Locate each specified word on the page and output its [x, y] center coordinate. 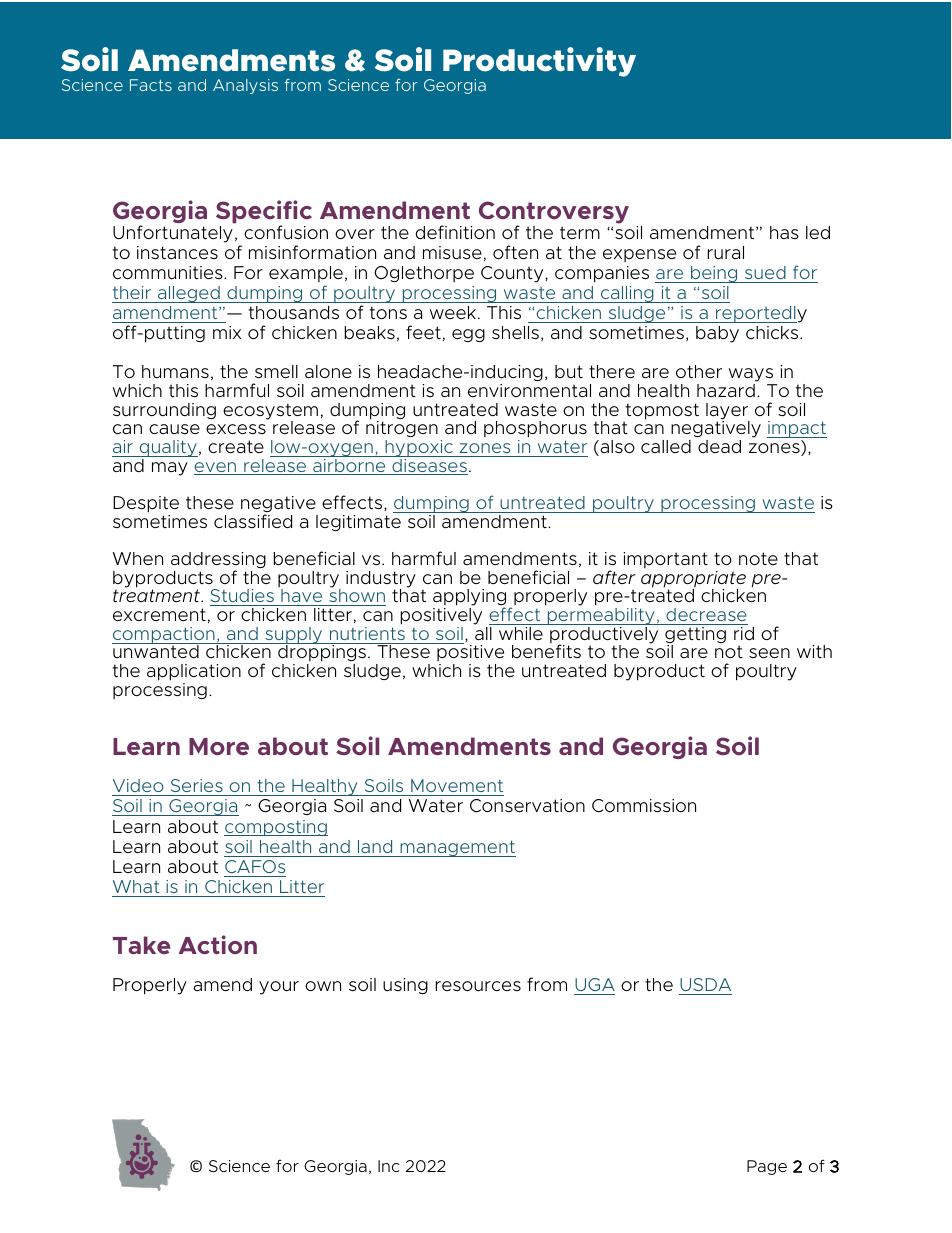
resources [478, 986]
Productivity [539, 62]
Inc [388, 1166]
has [784, 232]
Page [767, 1167]
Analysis [245, 86]
